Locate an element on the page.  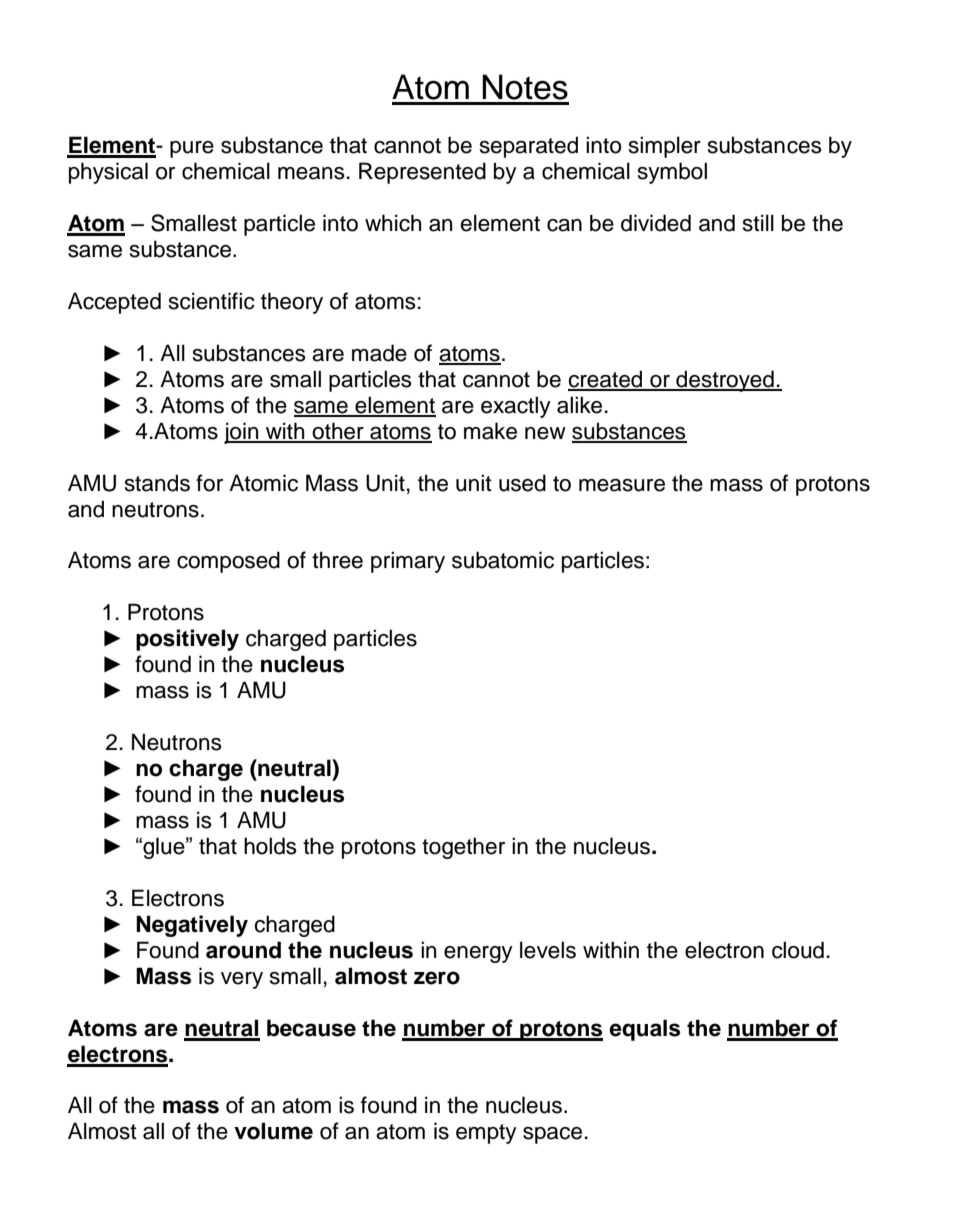
volume is located at coordinates (273, 1131).
